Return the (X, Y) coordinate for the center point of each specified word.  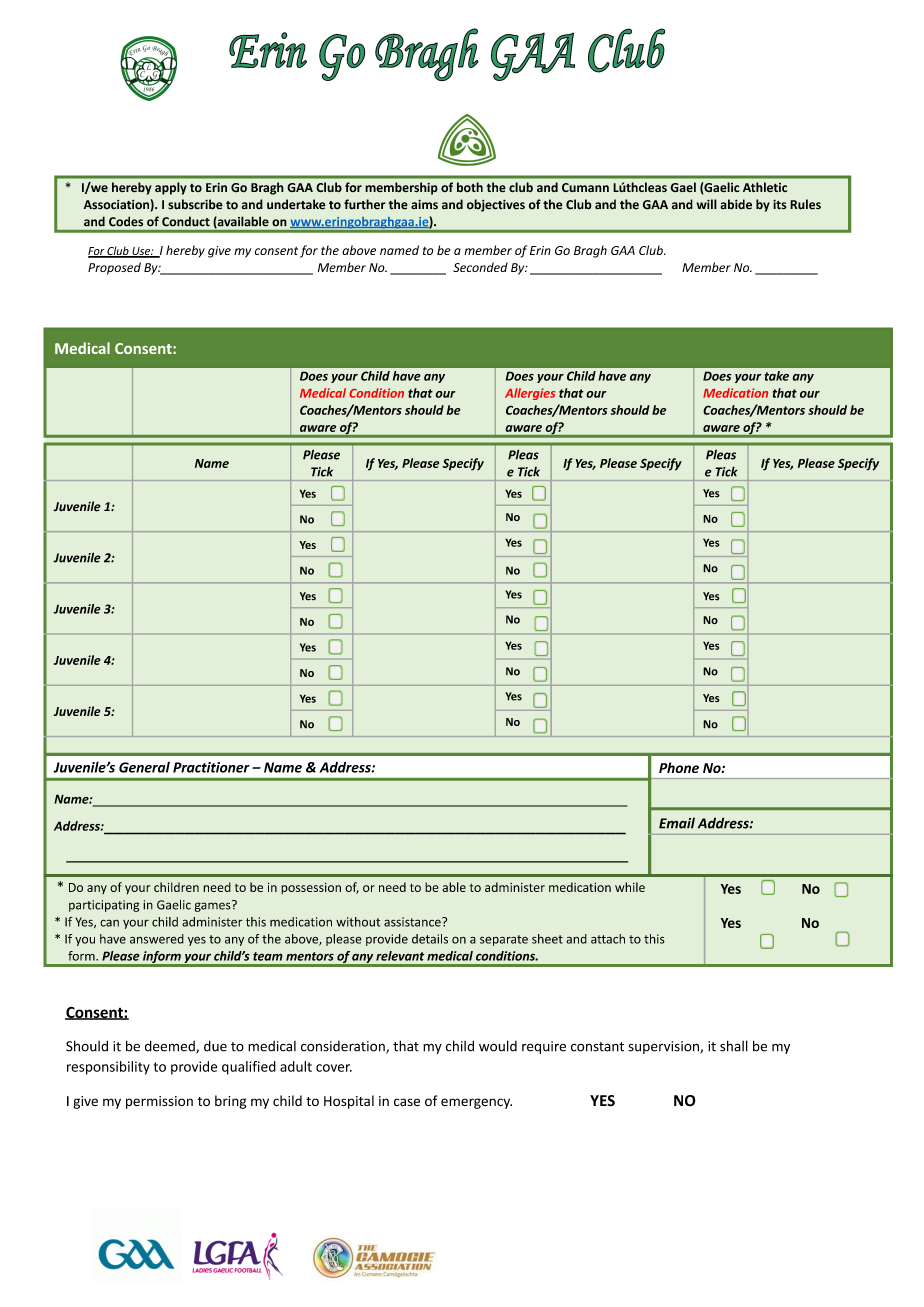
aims (424, 204)
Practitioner (211, 767)
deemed (171, 1047)
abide (736, 204)
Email (677, 823)
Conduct (186, 221)
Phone (679, 767)
